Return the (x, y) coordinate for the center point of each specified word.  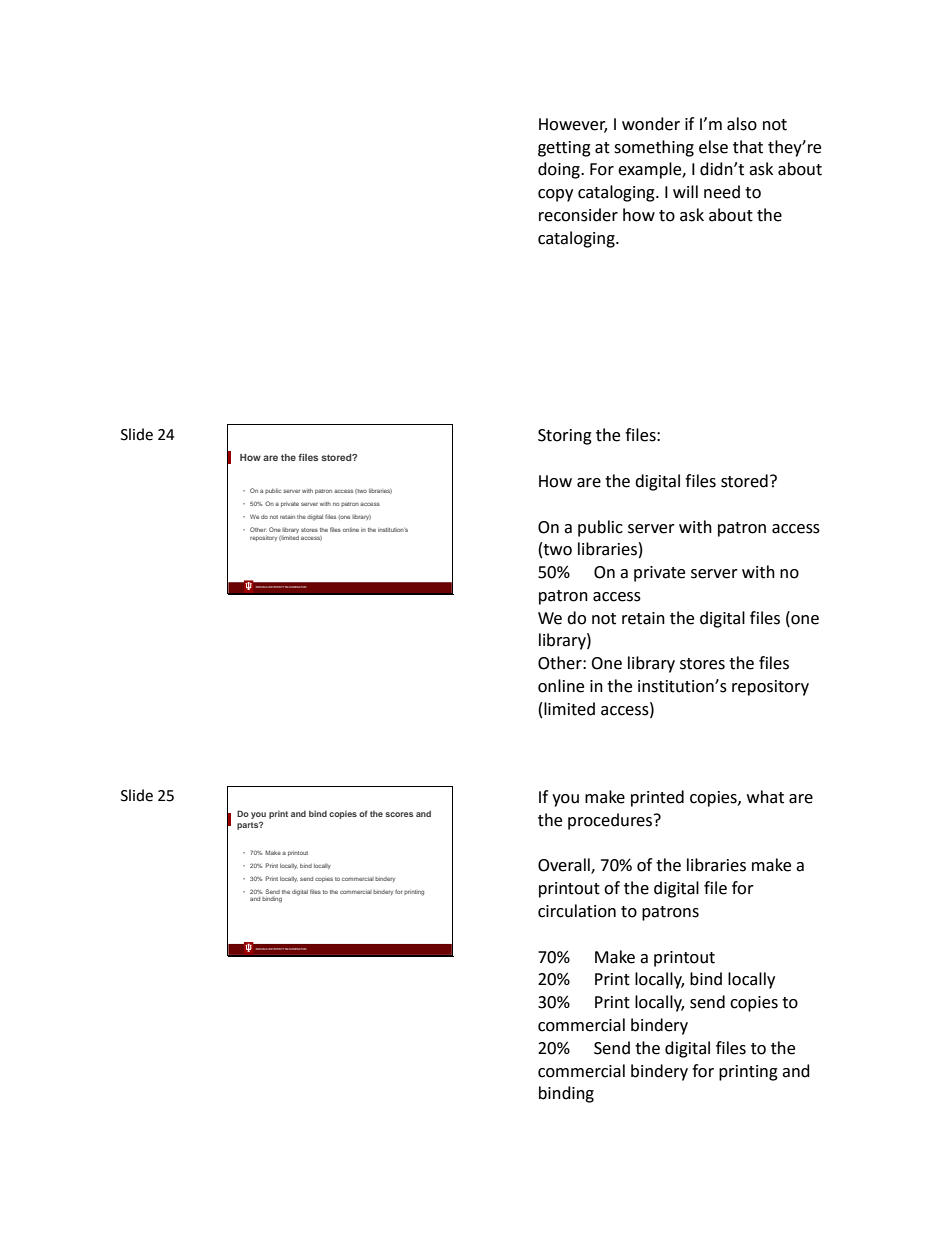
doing (560, 170)
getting (564, 149)
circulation (577, 911)
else (713, 147)
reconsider (578, 215)
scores (399, 814)
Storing (565, 437)
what (765, 797)
